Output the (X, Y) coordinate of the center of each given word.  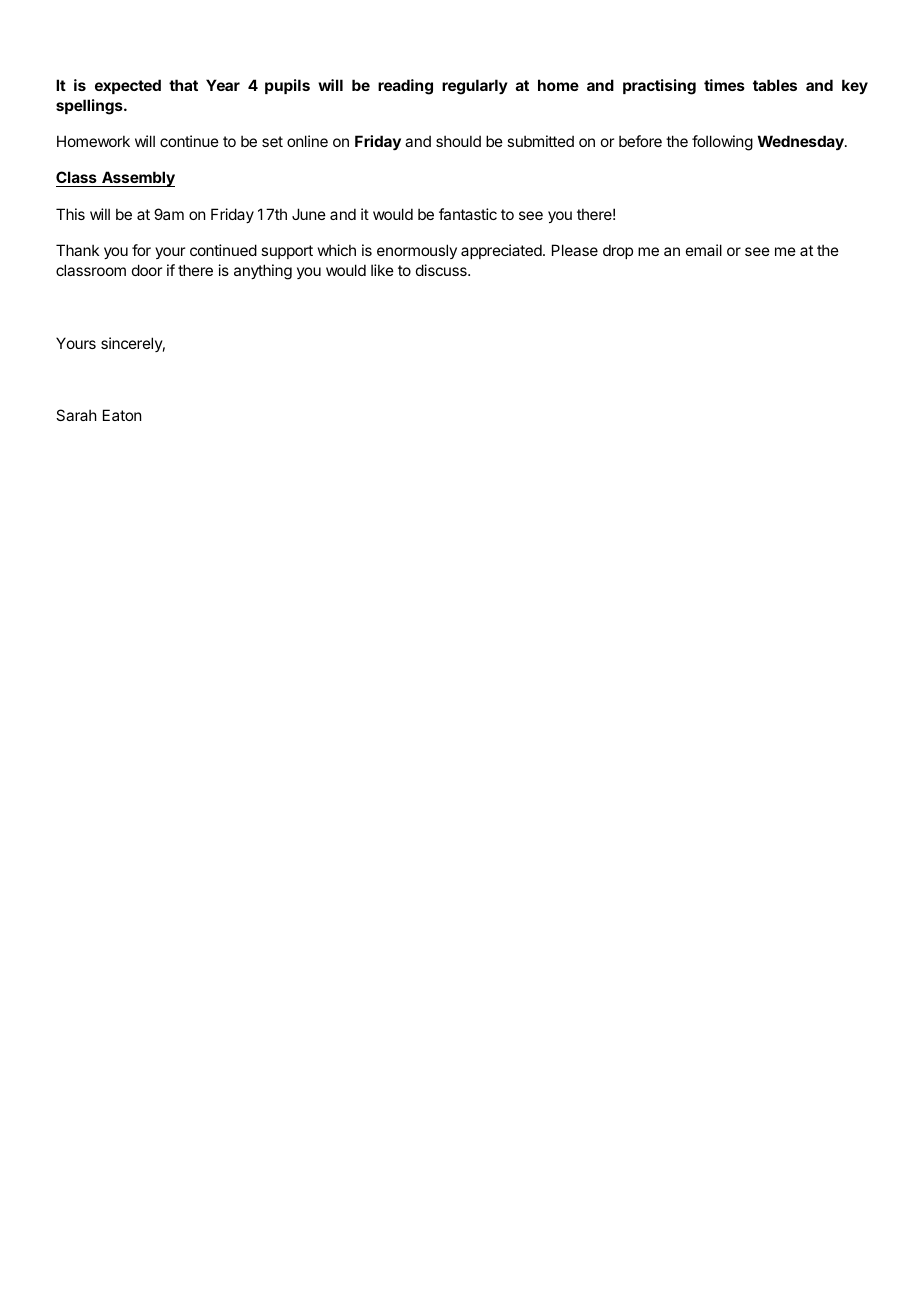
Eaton (122, 415)
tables (775, 85)
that (183, 85)
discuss (442, 270)
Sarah (76, 415)
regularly (475, 87)
